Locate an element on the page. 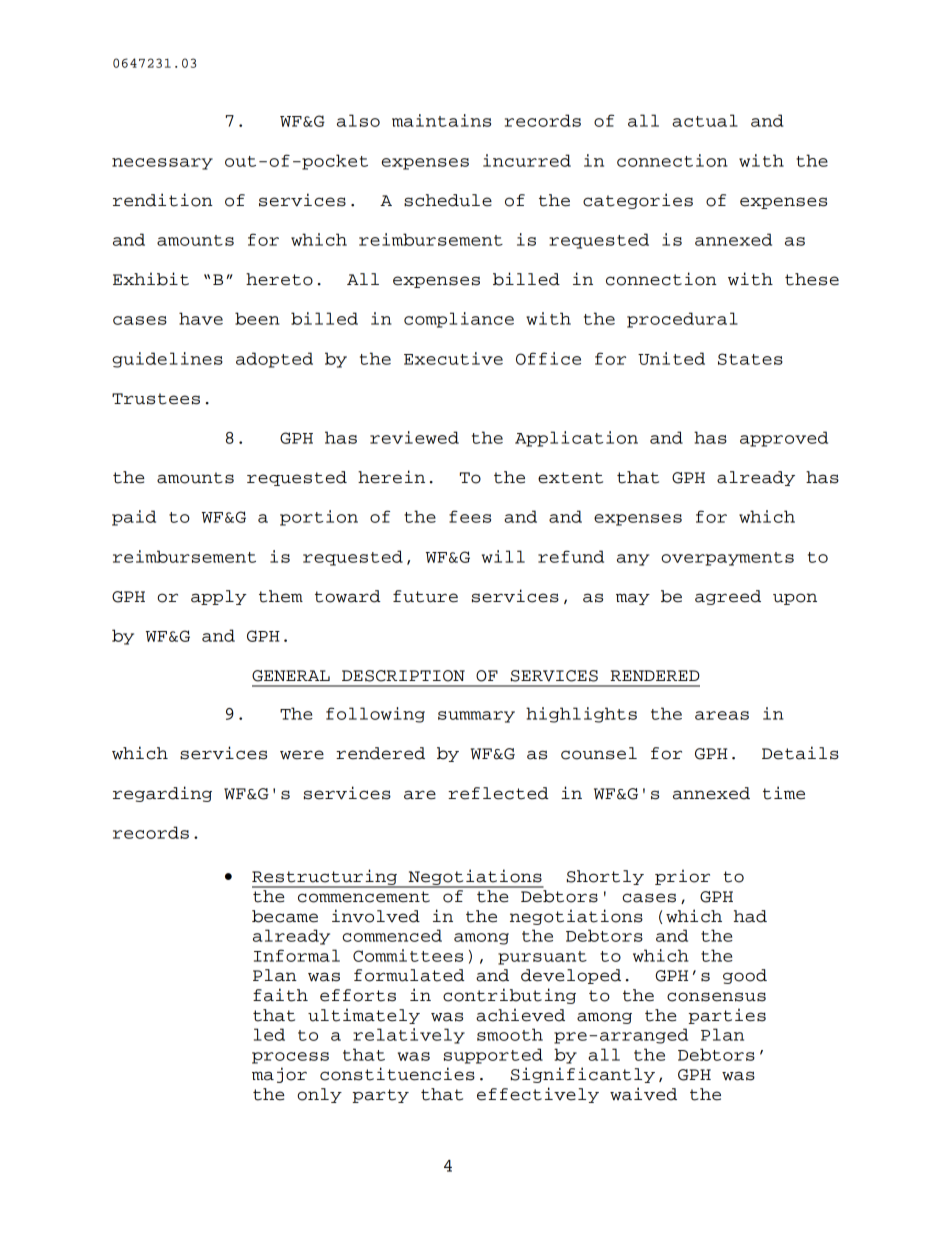 This image has height=1233, width=952. future is located at coordinates (425, 596).
